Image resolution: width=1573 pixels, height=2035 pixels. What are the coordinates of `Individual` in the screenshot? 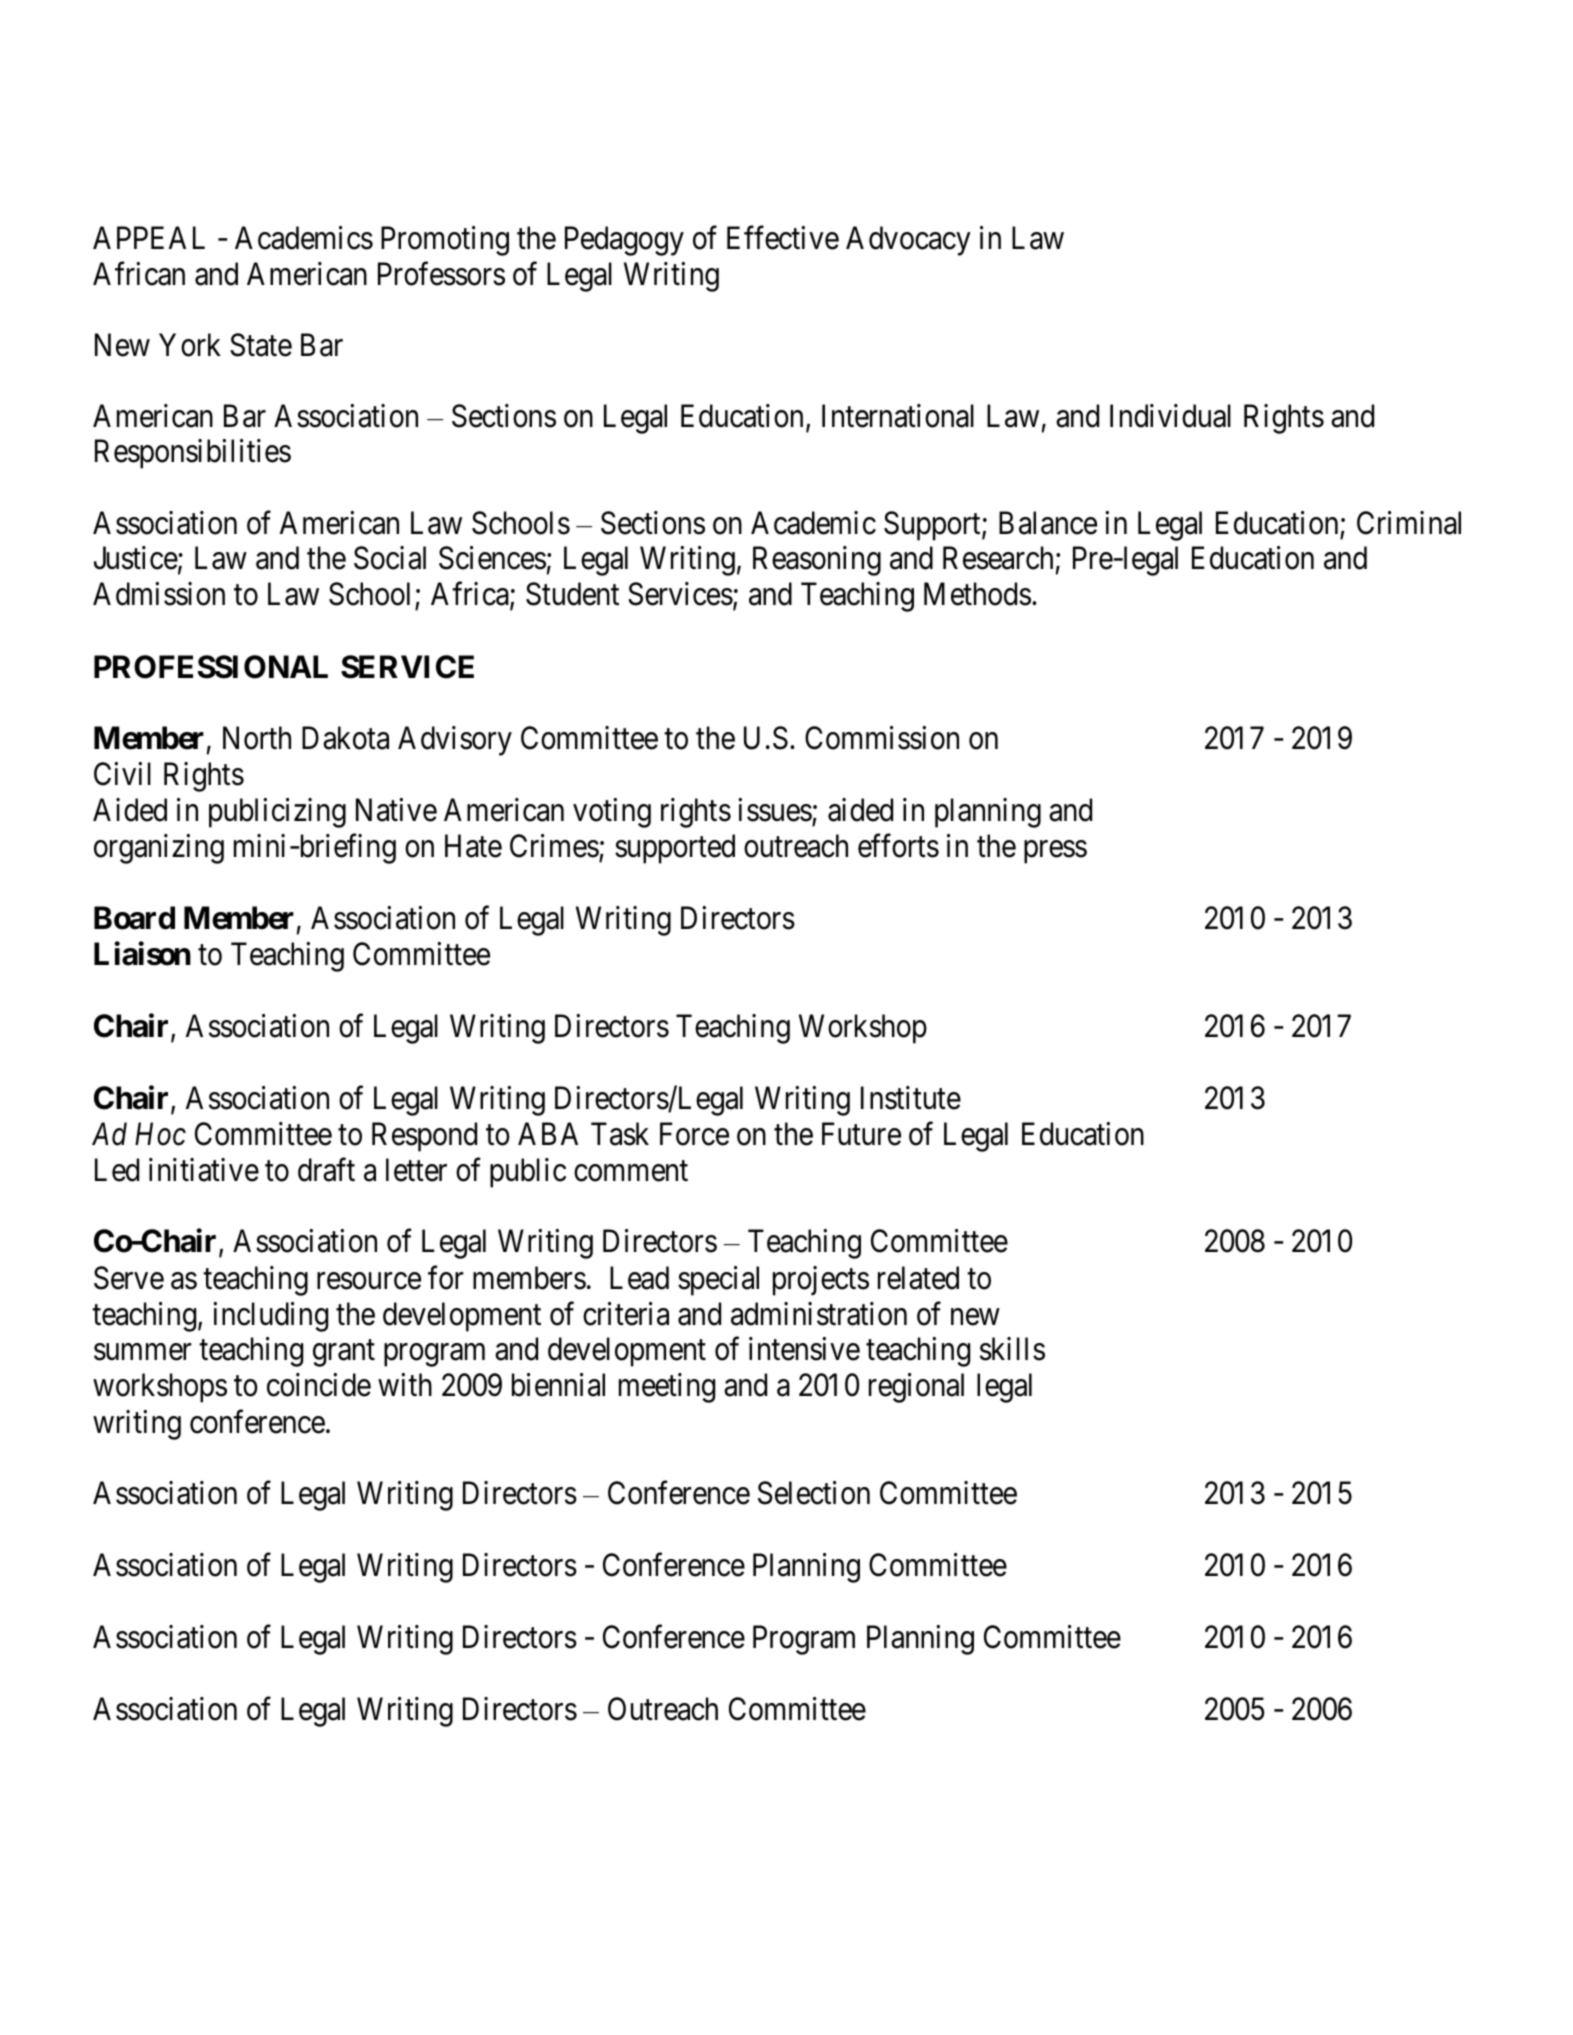 It's located at (1170, 416).
